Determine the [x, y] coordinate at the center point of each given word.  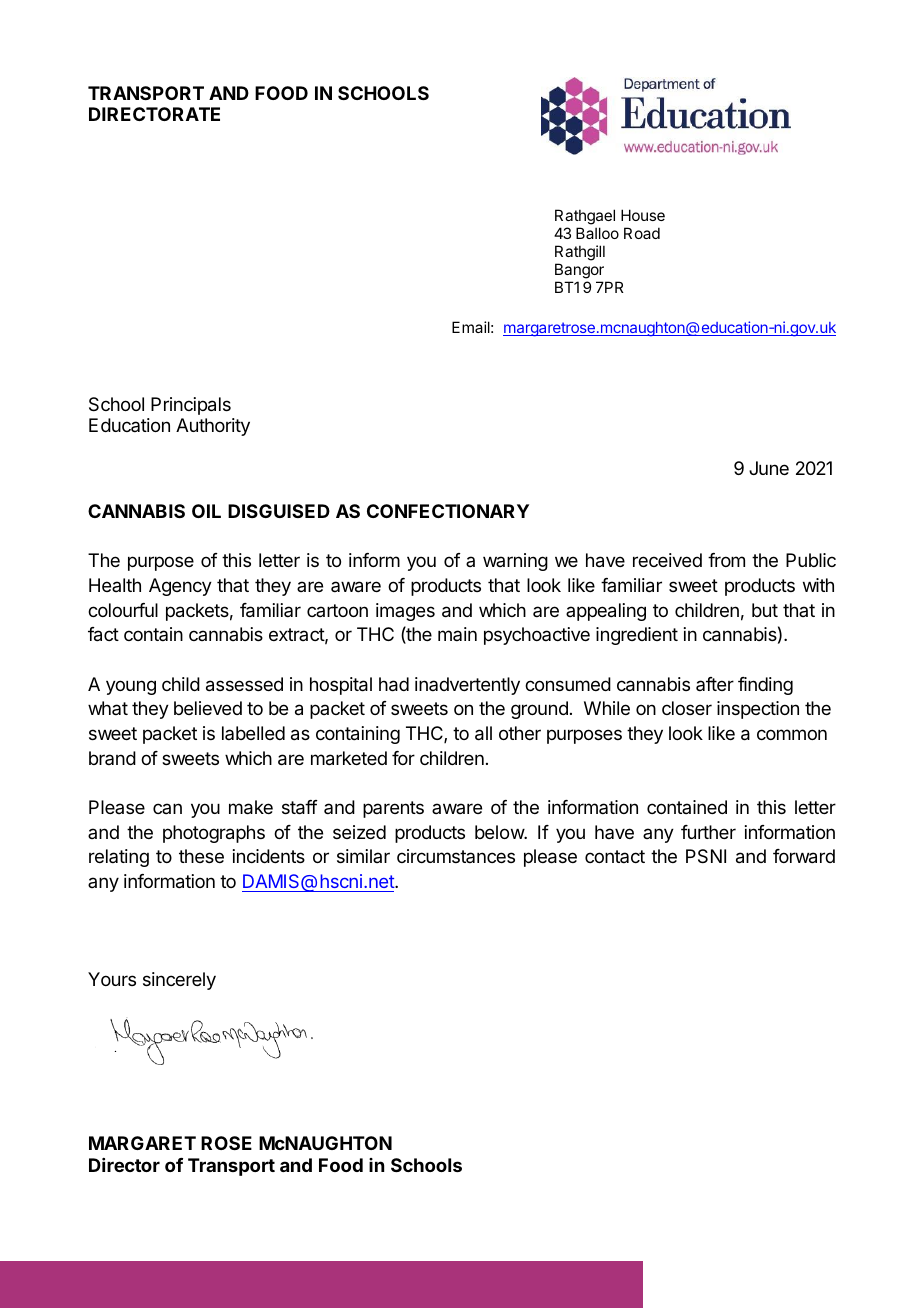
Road [642, 233]
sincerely [179, 981]
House [643, 215]
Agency [180, 587]
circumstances [456, 856]
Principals [191, 406]
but [765, 610]
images [405, 612]
